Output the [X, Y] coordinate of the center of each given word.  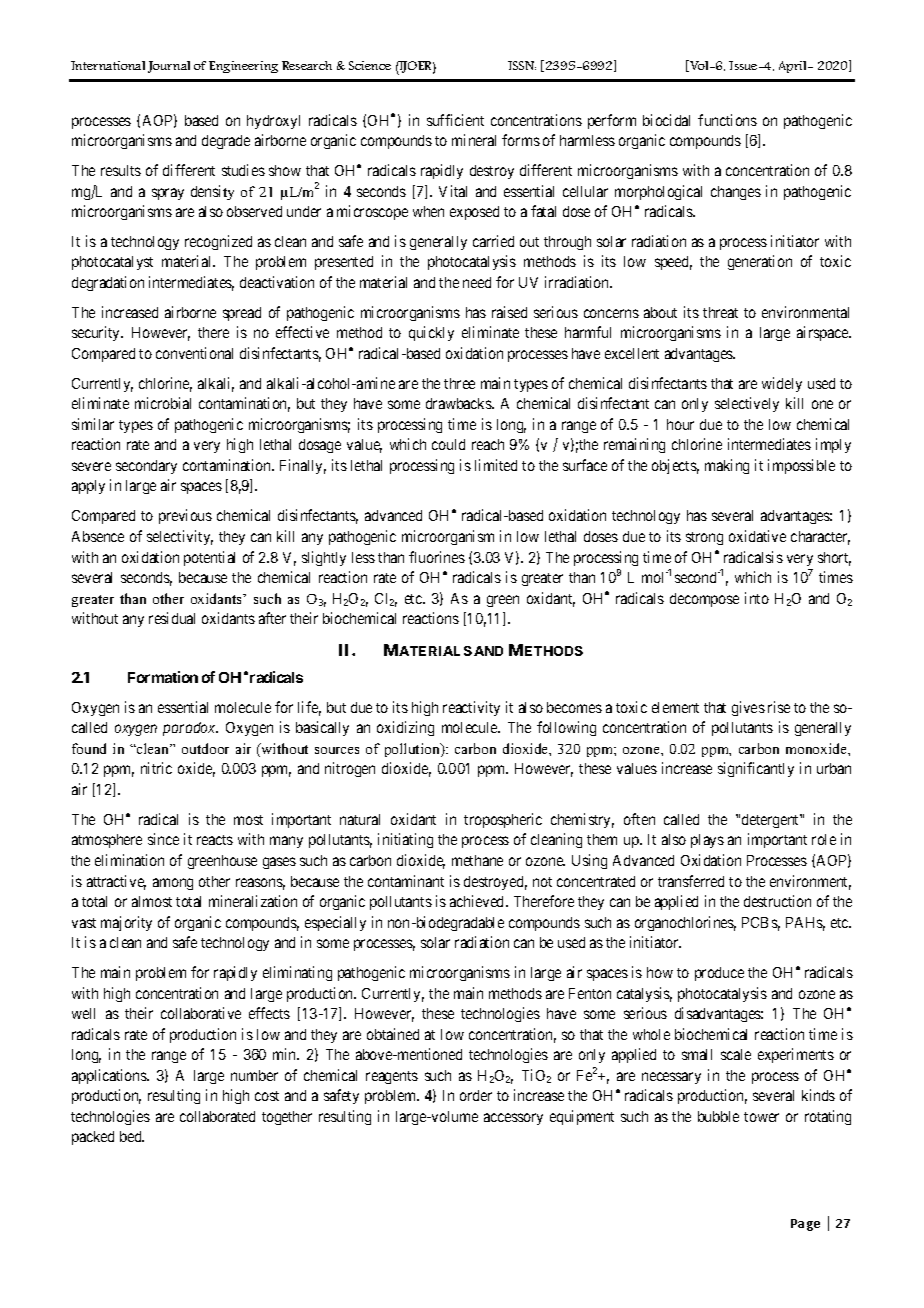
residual [172, 618]
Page [805, 1225]
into [757, 598]
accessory [513, 1119]
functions [727, 120]
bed [132, 1136]
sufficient [455, 120]
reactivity [471, 708]
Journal [169, 67]
